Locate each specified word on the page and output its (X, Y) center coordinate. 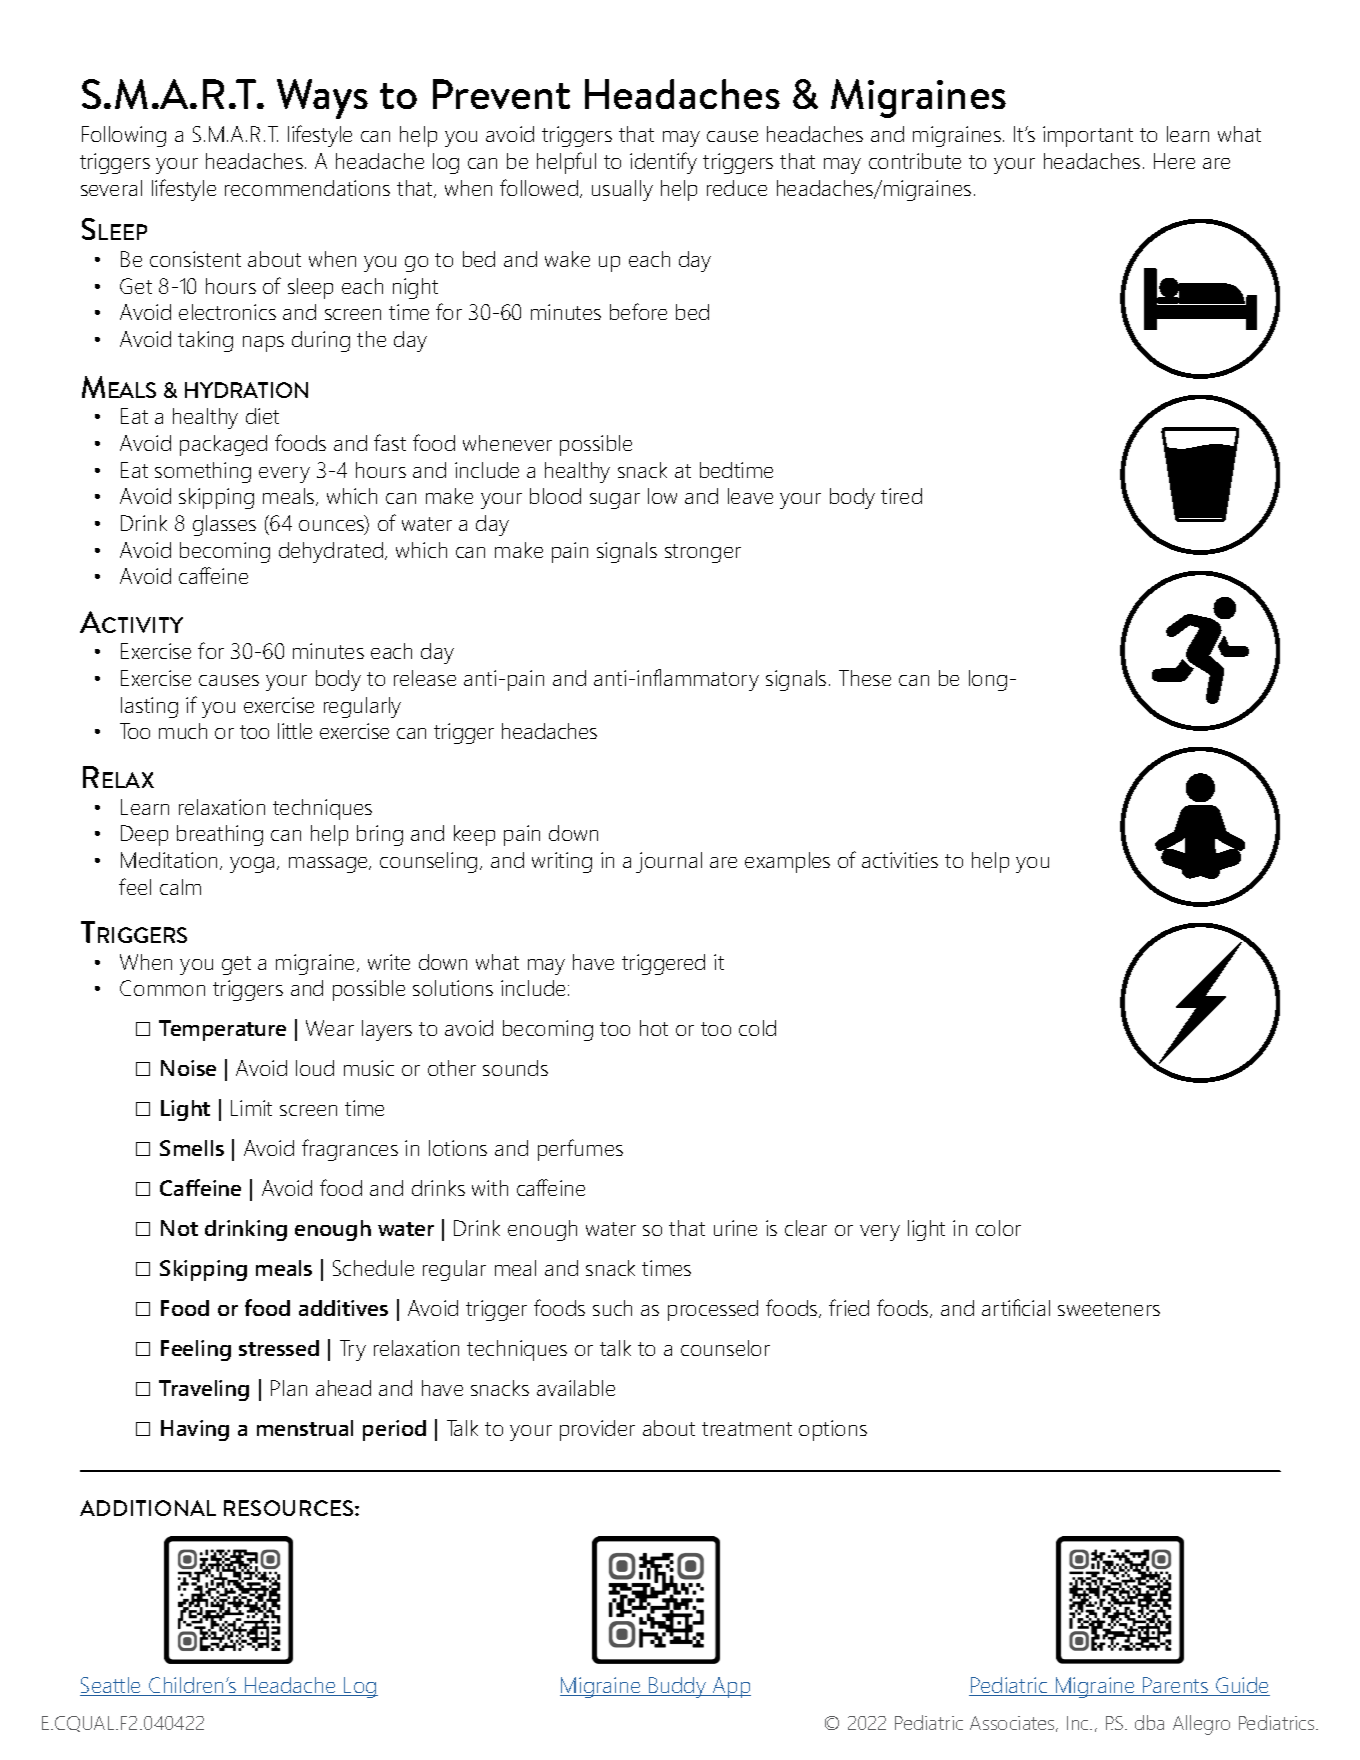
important (1088, 136)
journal (669, 862)
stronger (703, 553)
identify (663, 163)
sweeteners (1109, 1309)
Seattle (112, 1686)
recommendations (307, 188)
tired (901, 496)
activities (900, 860)
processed (713, 1310)
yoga (254, 865)
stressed (279, 1348)
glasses (224, 525)
